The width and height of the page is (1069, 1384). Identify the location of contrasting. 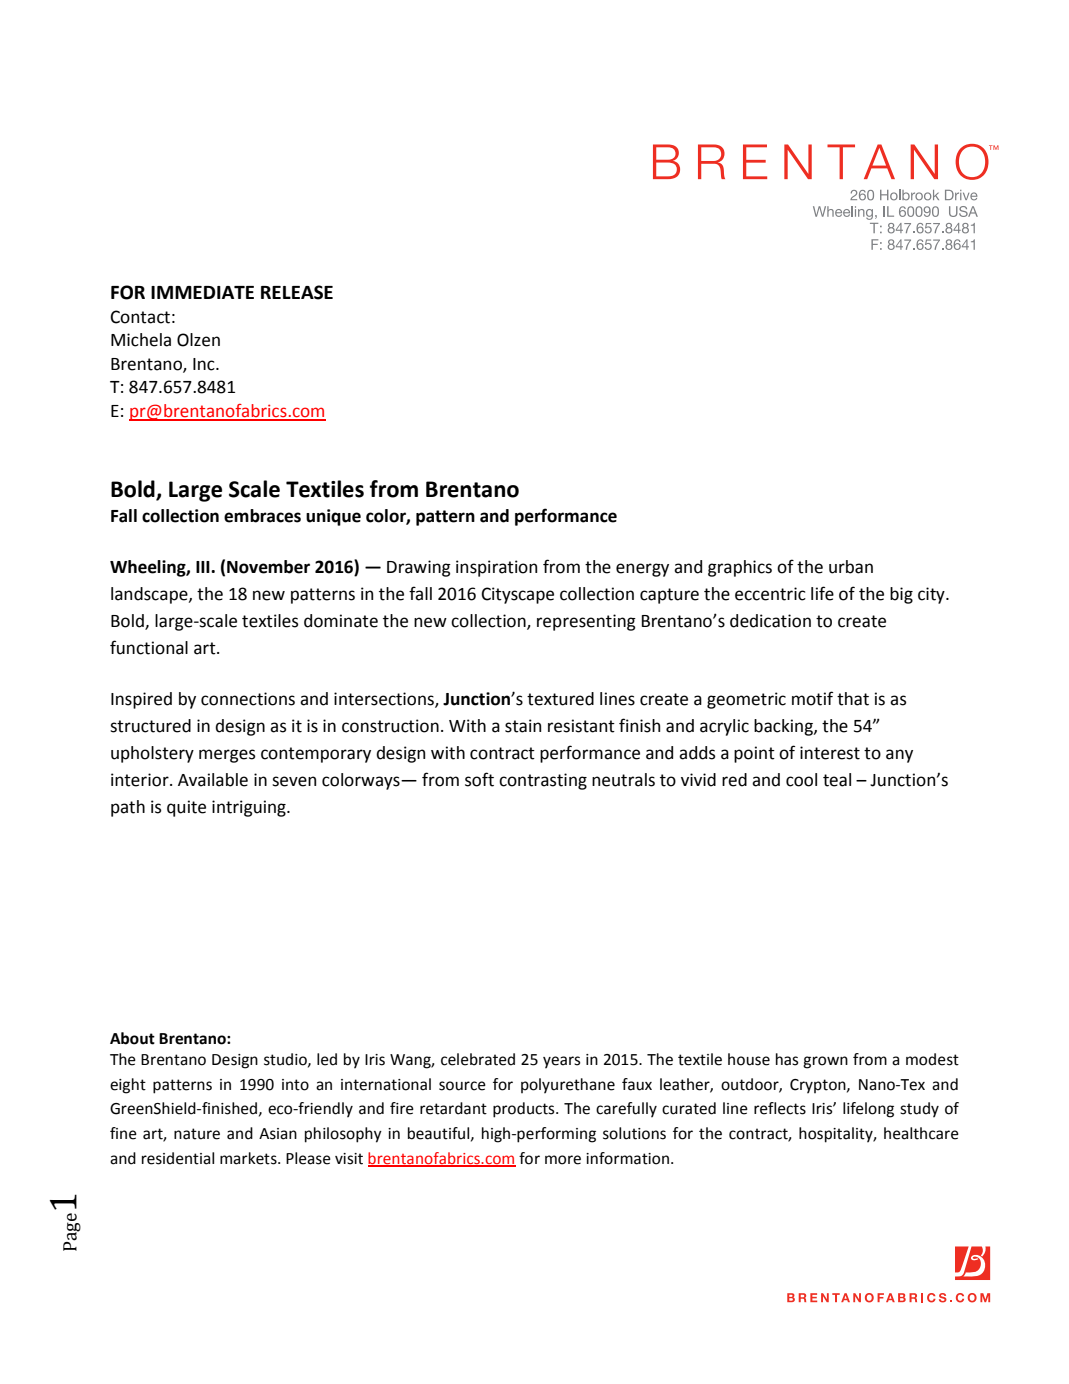
(543, 781).
